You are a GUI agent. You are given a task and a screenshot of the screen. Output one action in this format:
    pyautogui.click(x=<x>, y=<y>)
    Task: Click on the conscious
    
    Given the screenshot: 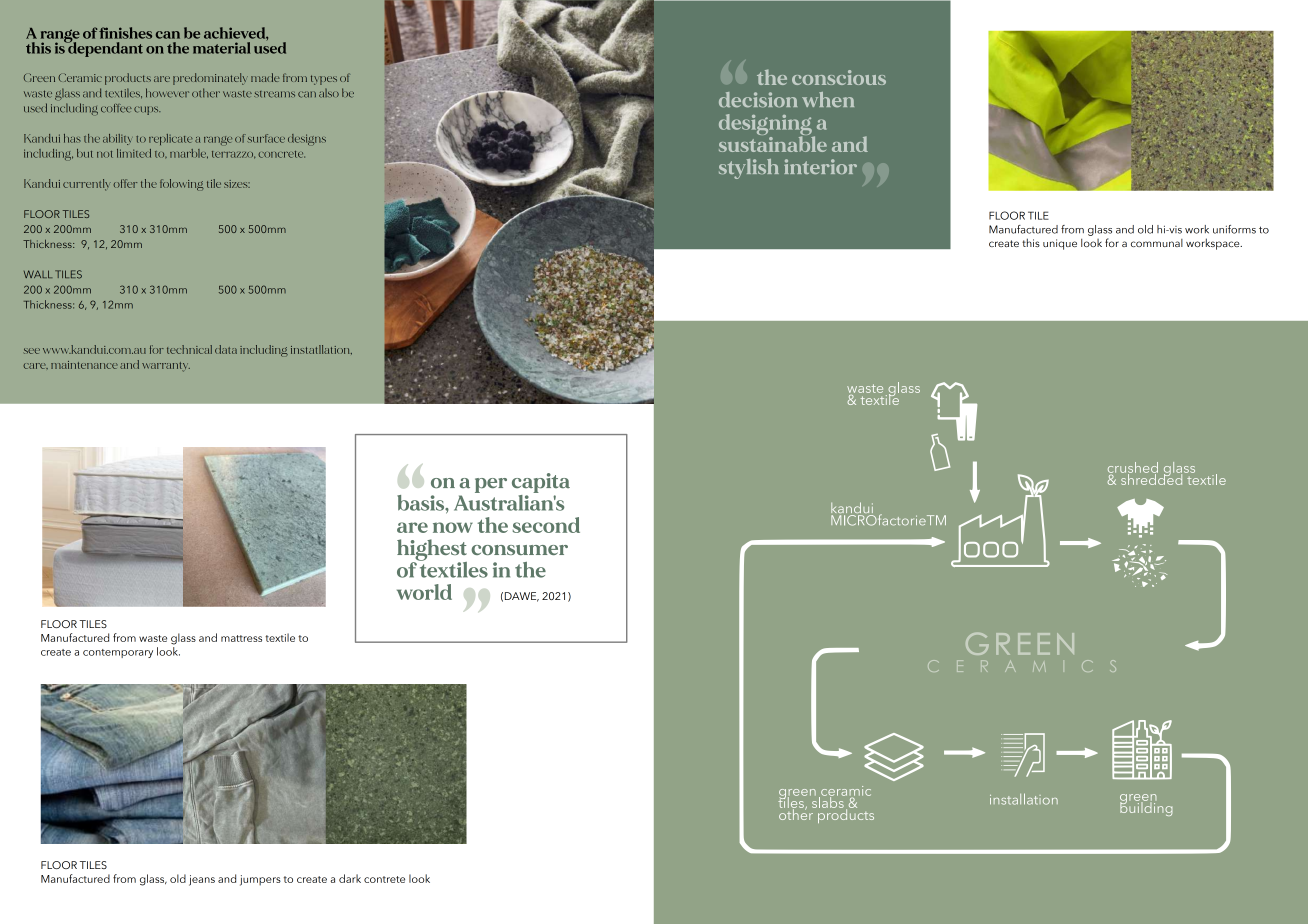 What is the action you would take?
    pyautogui.click(x=839, y=77)
